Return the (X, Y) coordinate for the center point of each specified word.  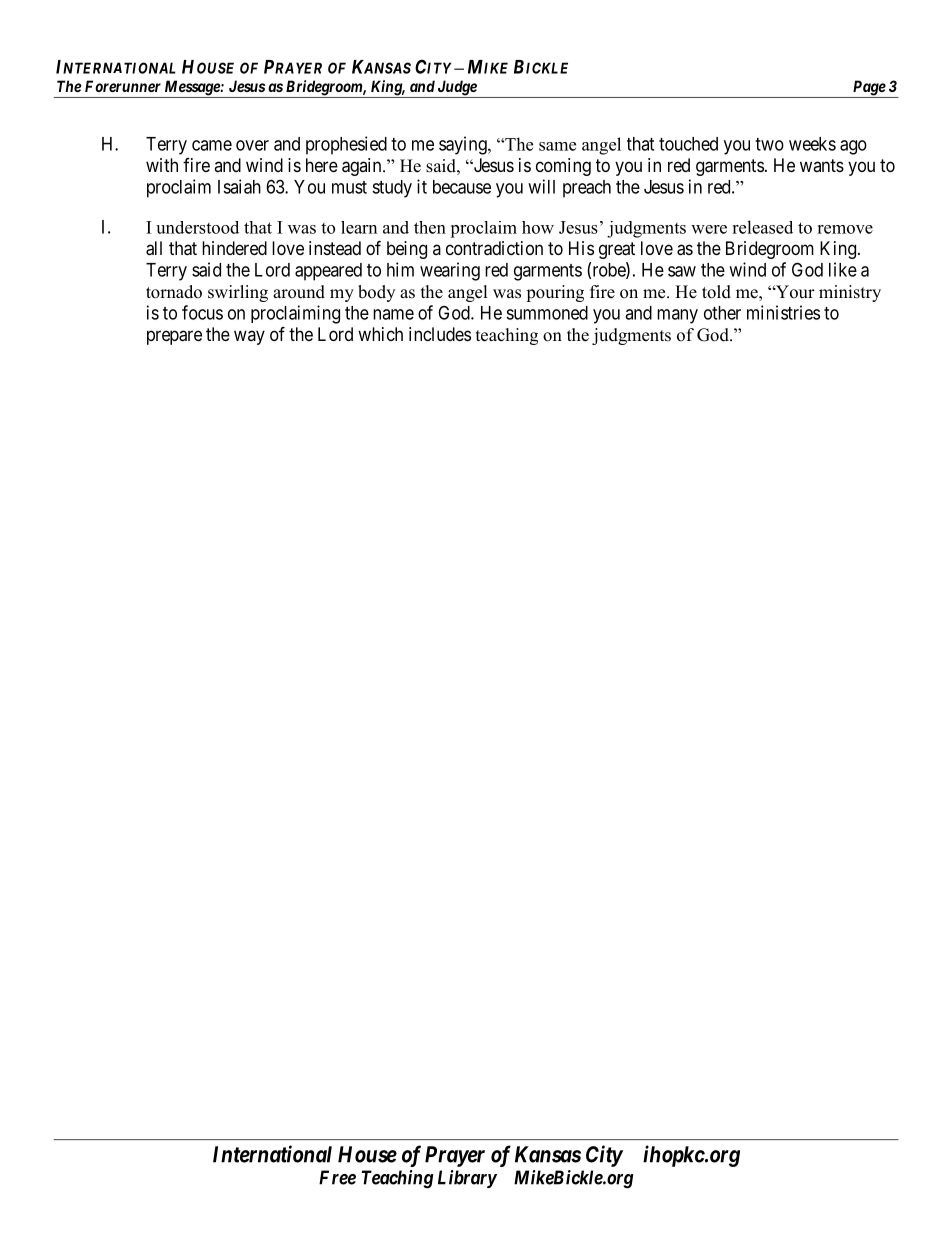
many (677, 316)
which (380, 334)
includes (440, 334)
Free (337, 1177)
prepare (174, 337)
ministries (783, 312)
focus (202, 312)
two (769, 144)
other (722, 313)
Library (467, 1179)
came (212, 145)
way (249, 337)
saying (464, 145)
